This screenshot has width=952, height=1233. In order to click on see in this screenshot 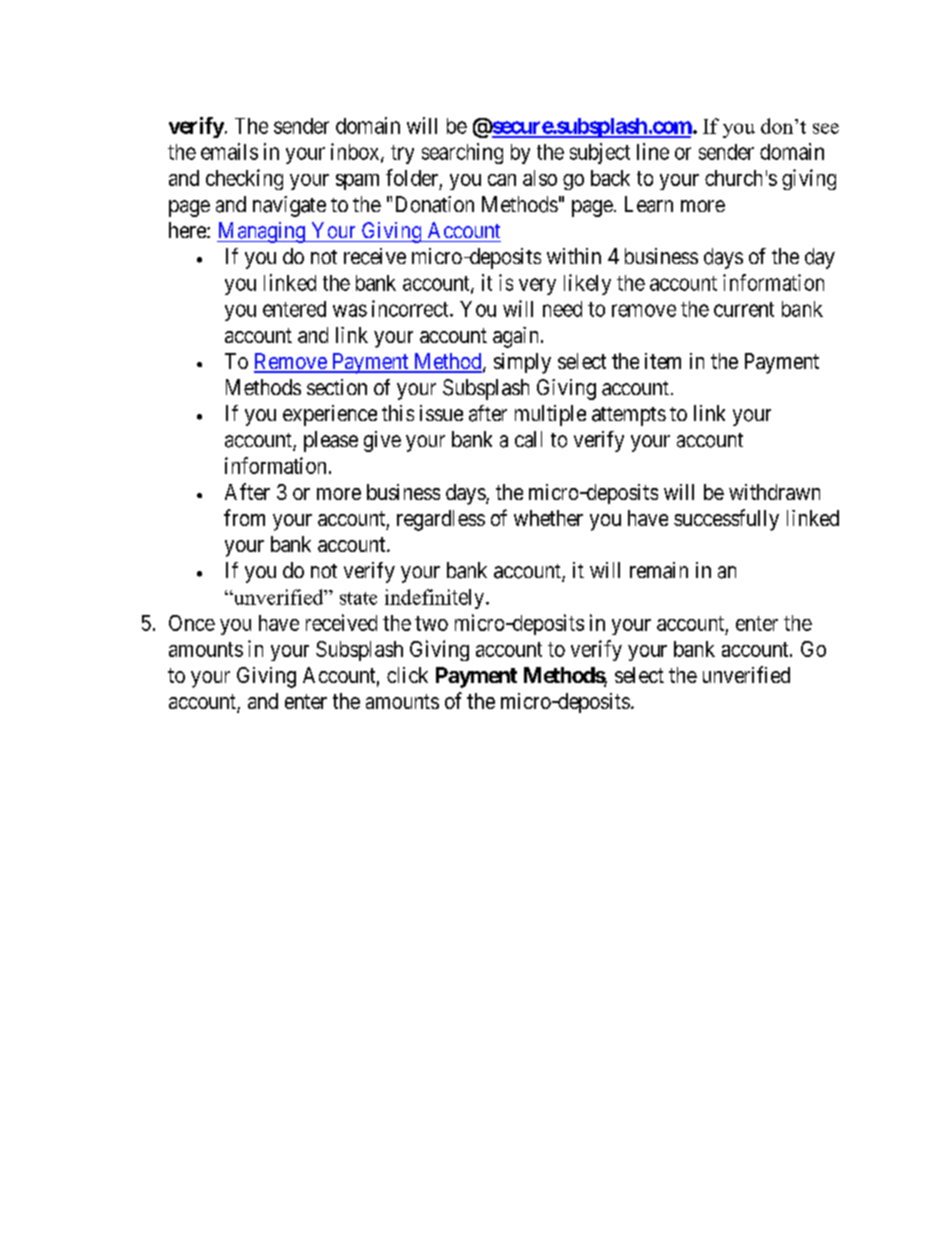, I will do `click(826, 128)`.
